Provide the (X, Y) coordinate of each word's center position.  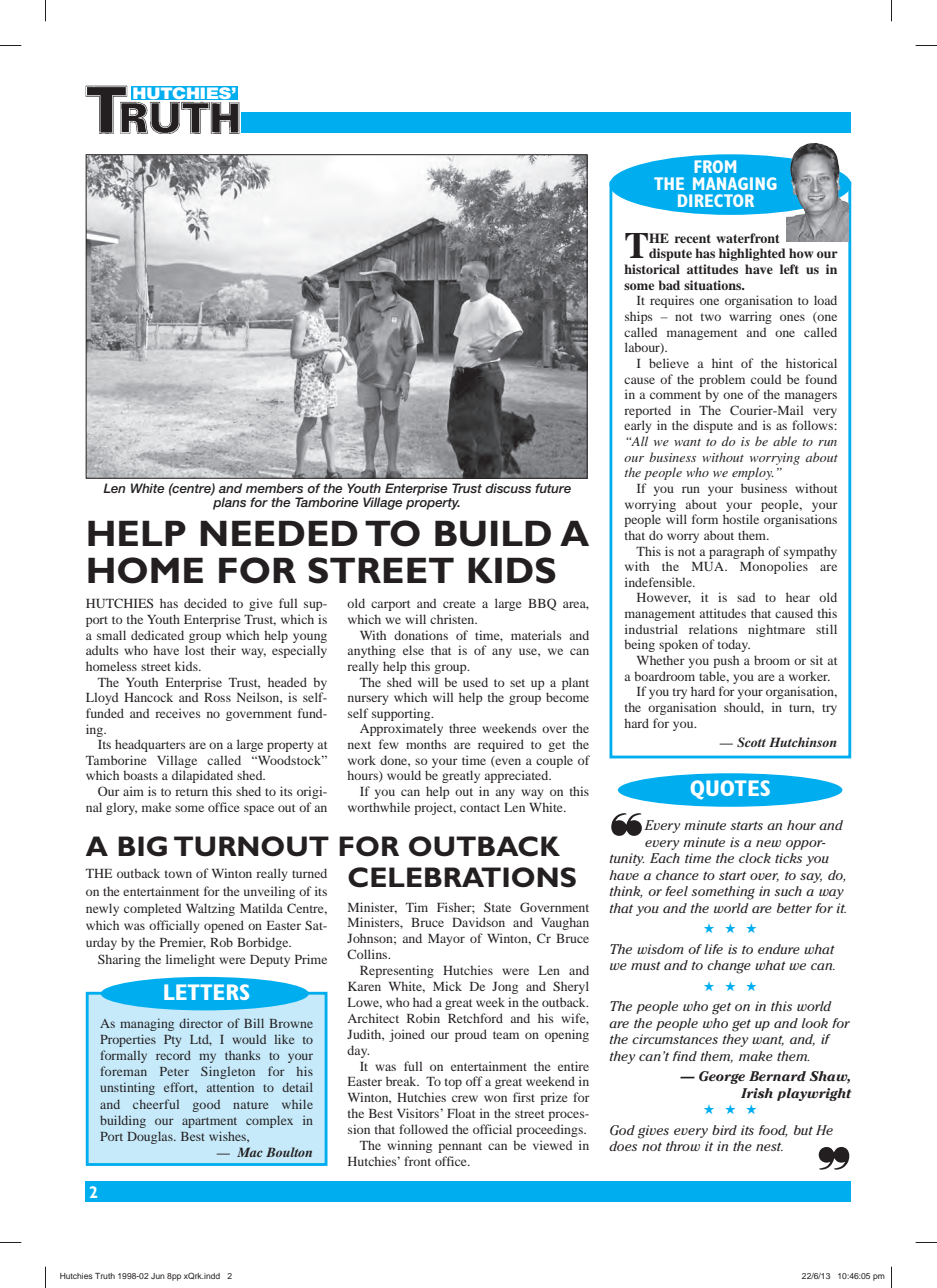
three (462, 728)
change (729, 967)
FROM (715, 166)
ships (639, 317)
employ (753, 473)
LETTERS (206, 992)
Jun (158, 1276)
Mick (447, 986)
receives (178, 713)
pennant (460, 1147)
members (274, 488)
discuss (508, 488)
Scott (751, 742)
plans (228, 502)
